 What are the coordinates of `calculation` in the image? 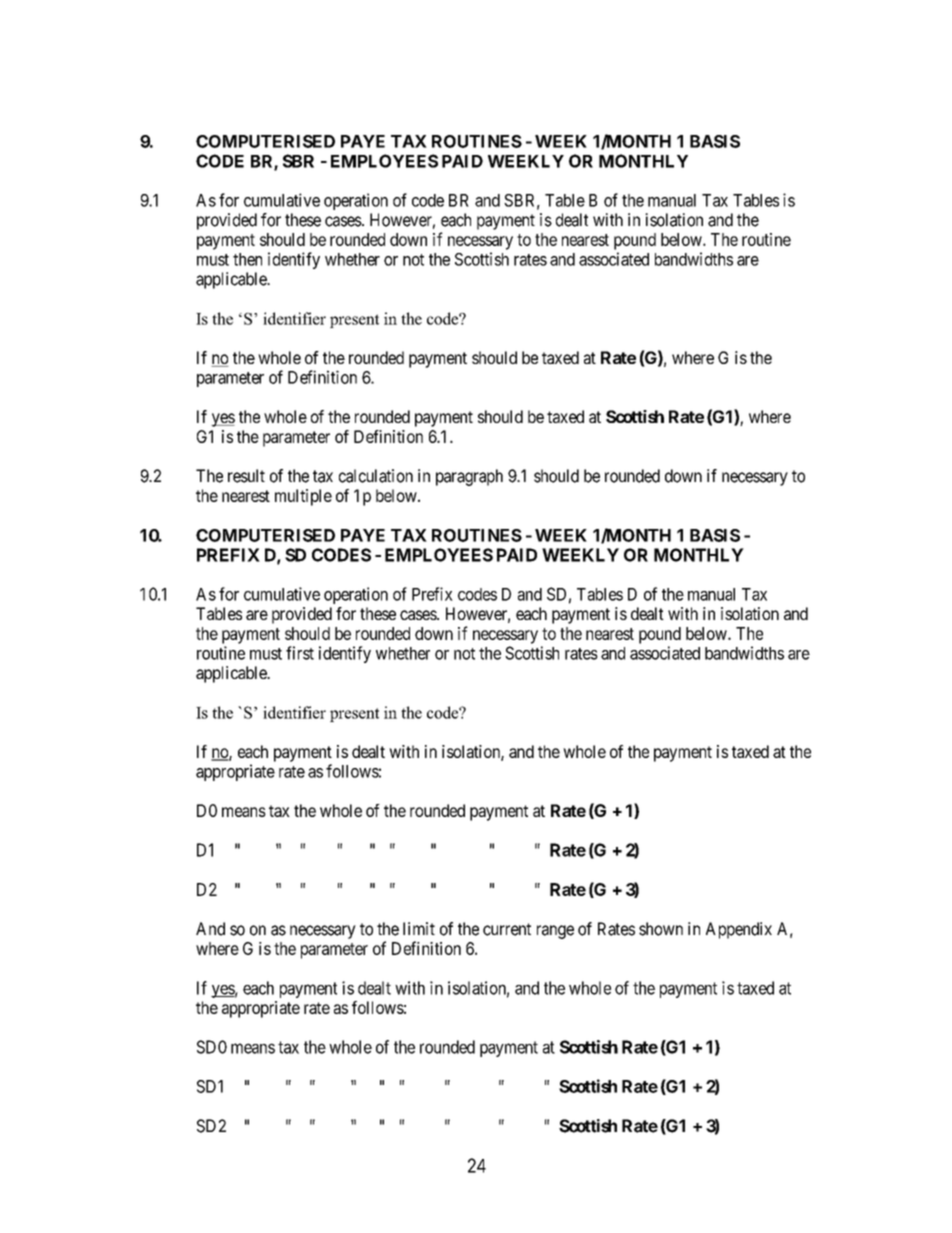 It's located at (376, 476).
